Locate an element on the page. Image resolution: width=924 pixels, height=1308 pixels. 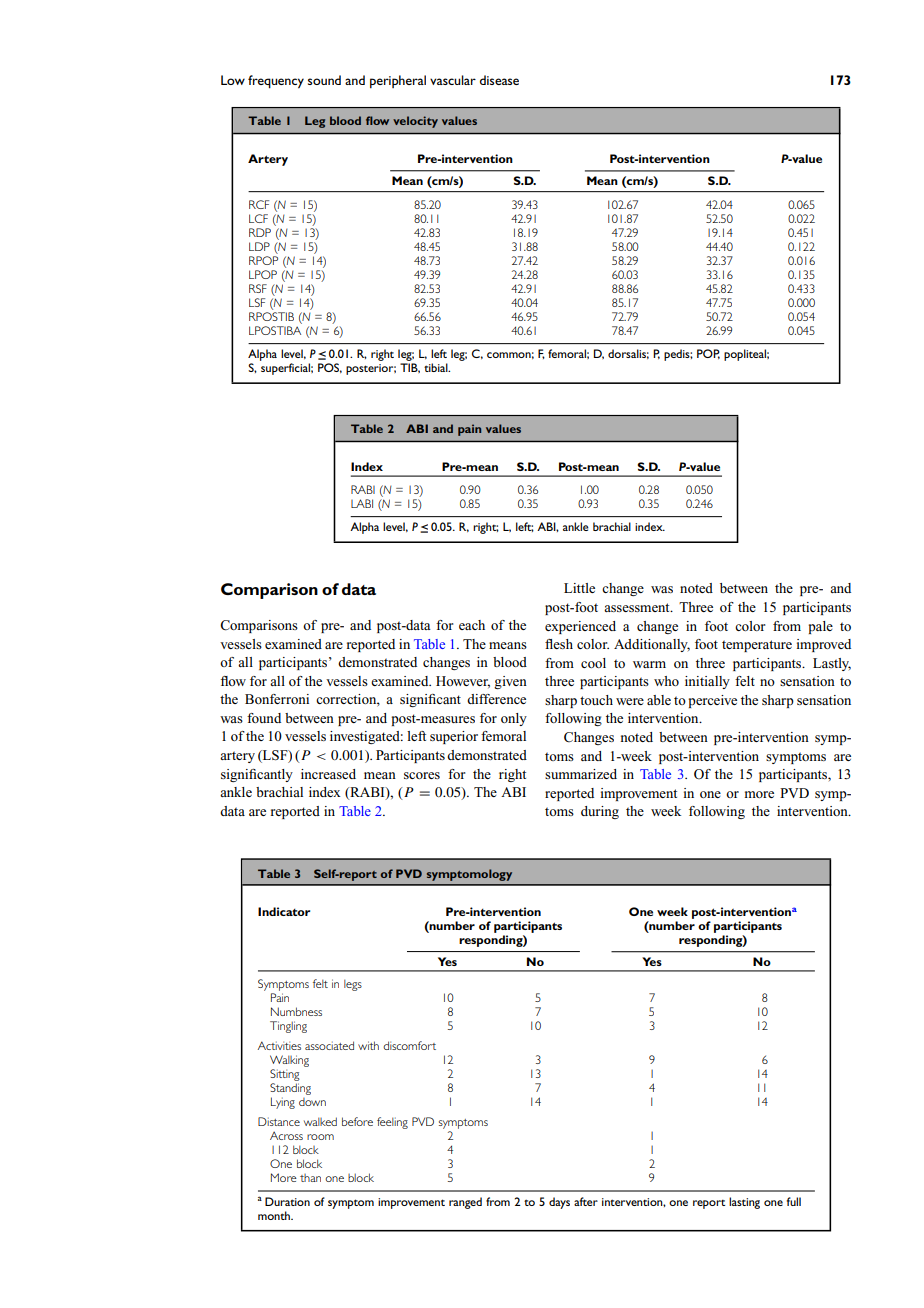
temperature is located at coordinates (757, 646).
